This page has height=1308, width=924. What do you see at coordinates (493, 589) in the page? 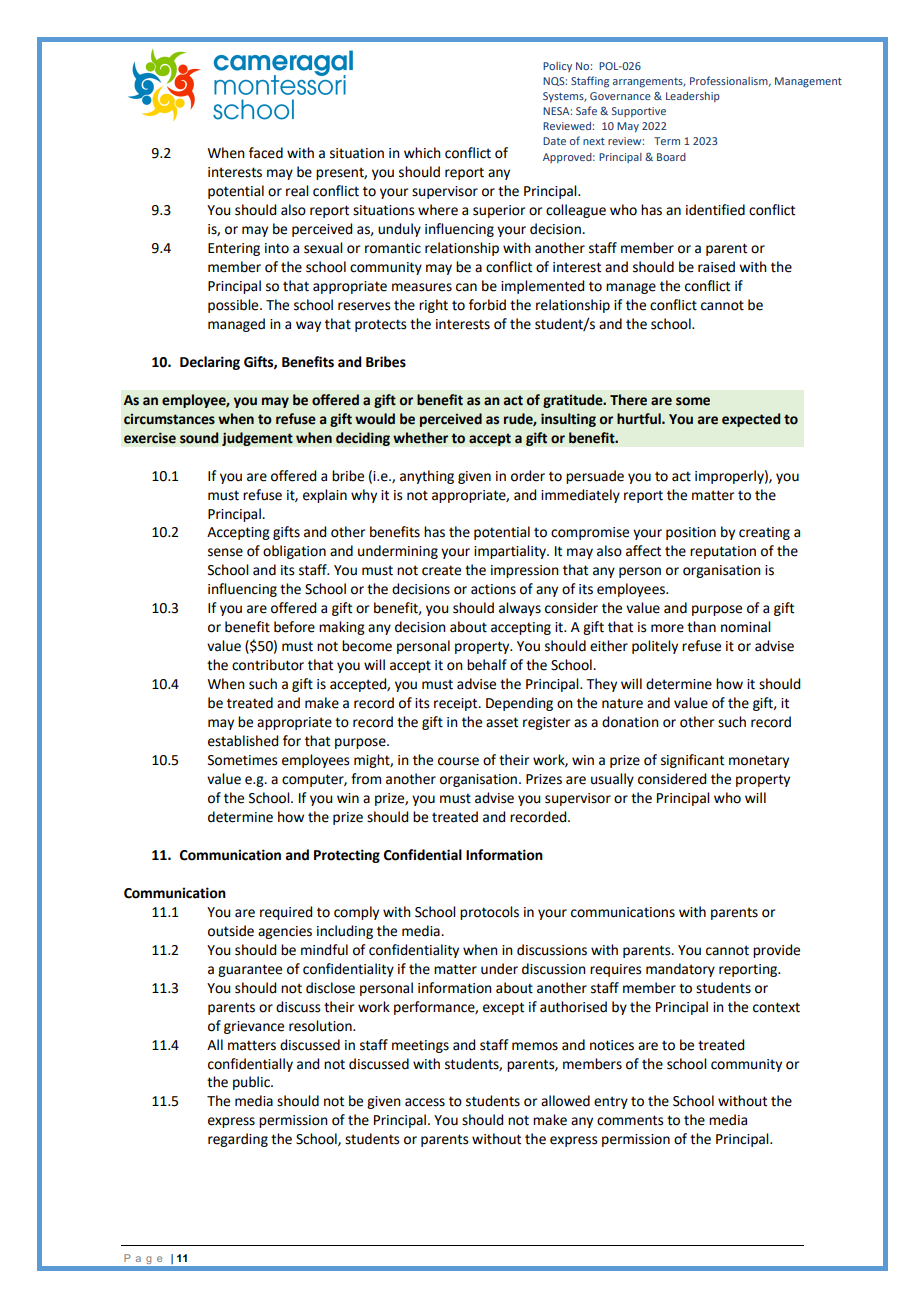
I see `actions` at bounding box center [493, 589].
